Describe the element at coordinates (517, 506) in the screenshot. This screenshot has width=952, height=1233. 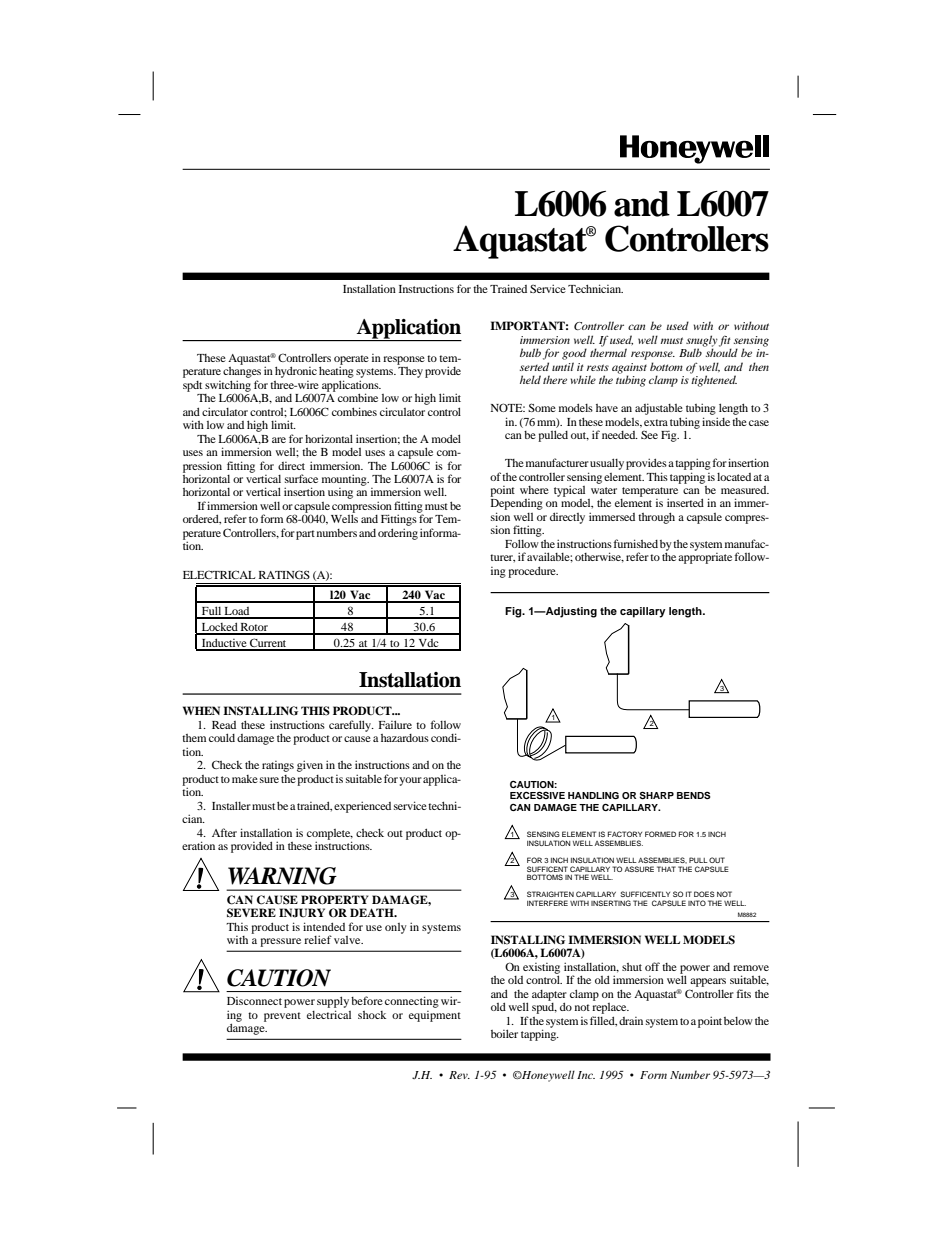
I see `Depending` at that location.
